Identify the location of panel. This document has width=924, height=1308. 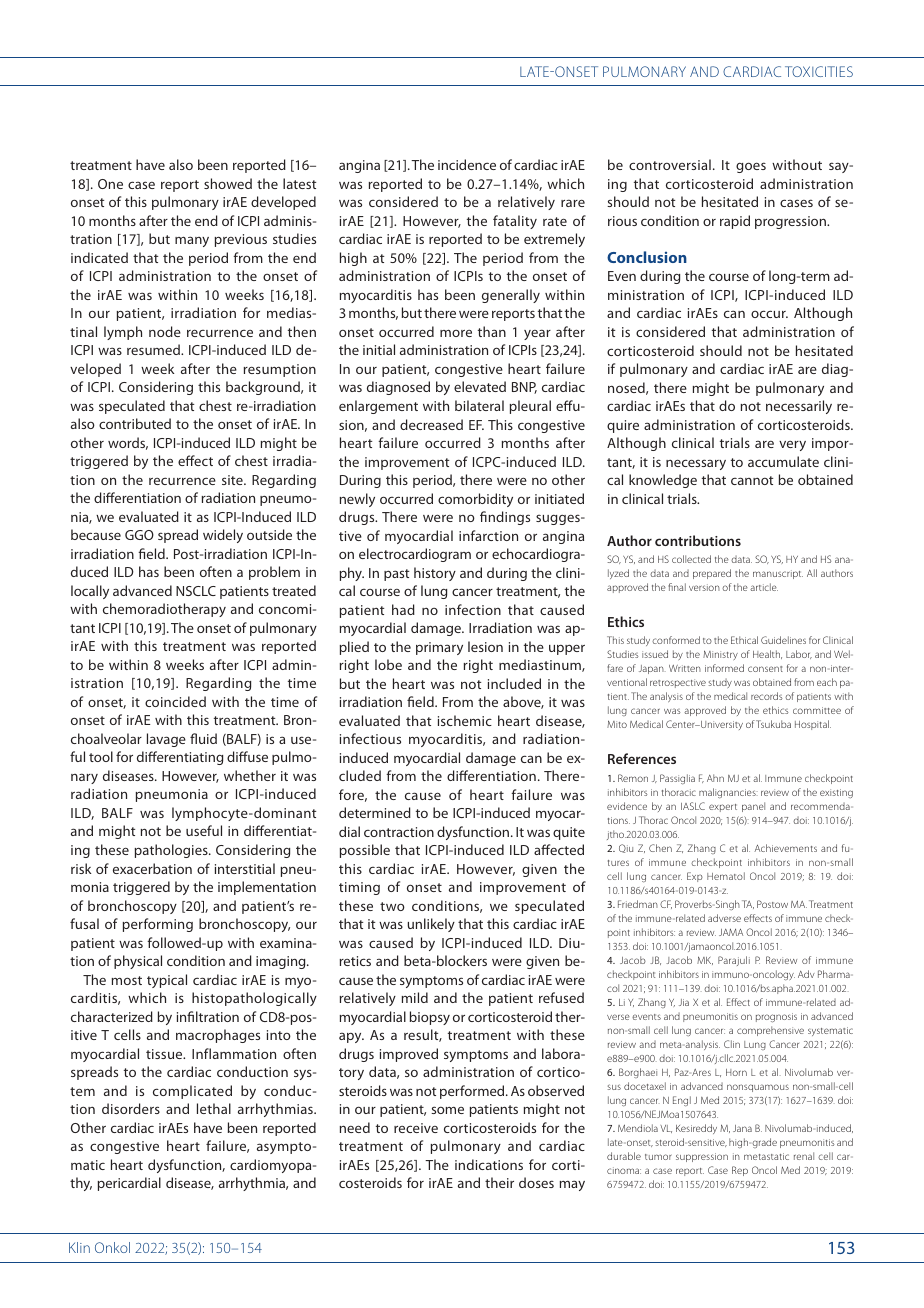
(753, 807).
